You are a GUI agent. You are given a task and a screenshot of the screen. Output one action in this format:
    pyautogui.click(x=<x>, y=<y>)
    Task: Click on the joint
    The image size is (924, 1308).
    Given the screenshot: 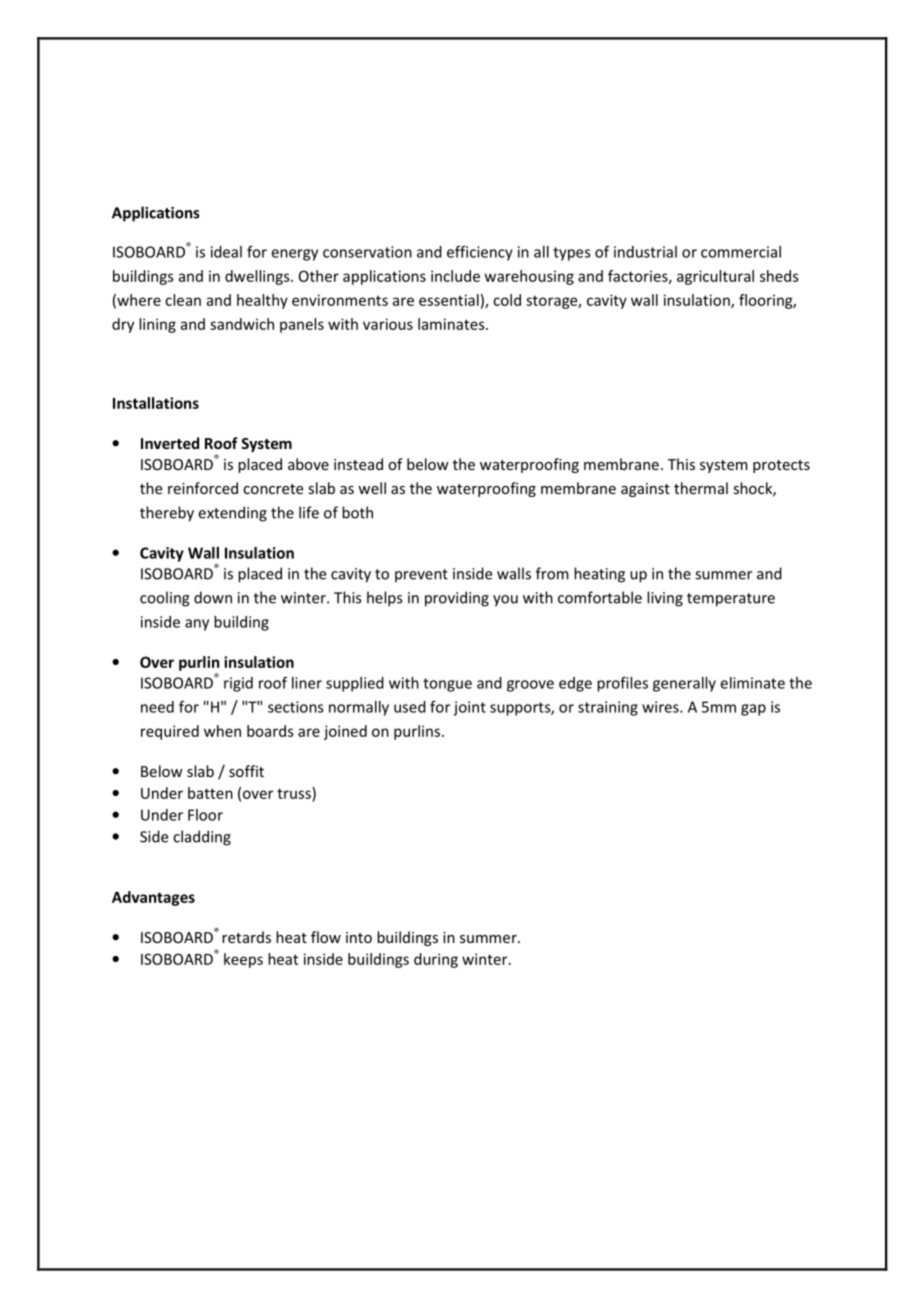 What is the action you would take?
    pyautogui.click(x=469, y=708)
